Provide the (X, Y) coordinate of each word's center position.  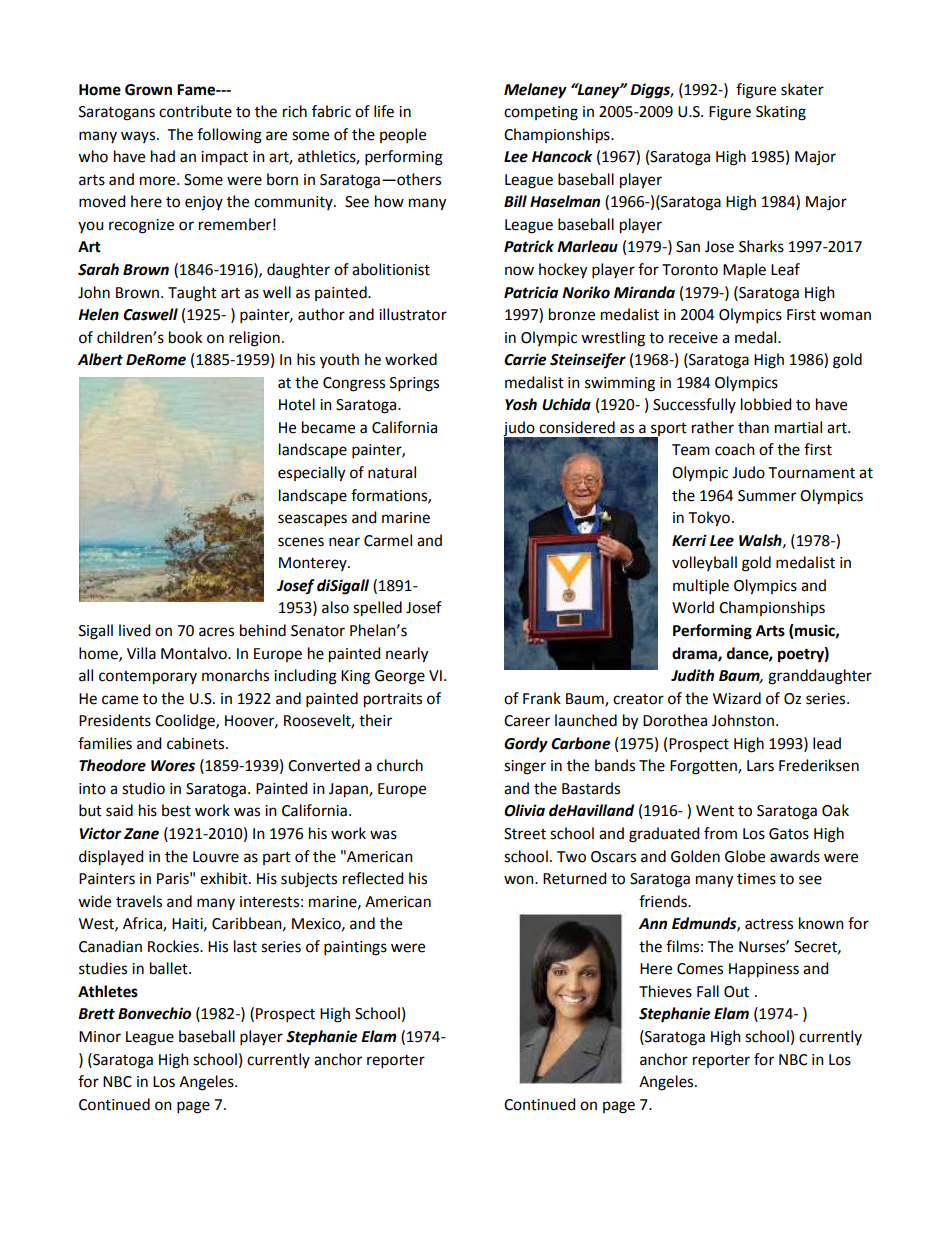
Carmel (388, 540)
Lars (760, 766)
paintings (355, 948)
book (185, 337)
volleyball (704, 563)
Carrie (525, 359)
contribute (195, 111)
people (403, 135)
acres (216, 632)
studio (143, 788)
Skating (781, 113)
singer (525, 767)
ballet (170, 968)
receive (693, 338)
